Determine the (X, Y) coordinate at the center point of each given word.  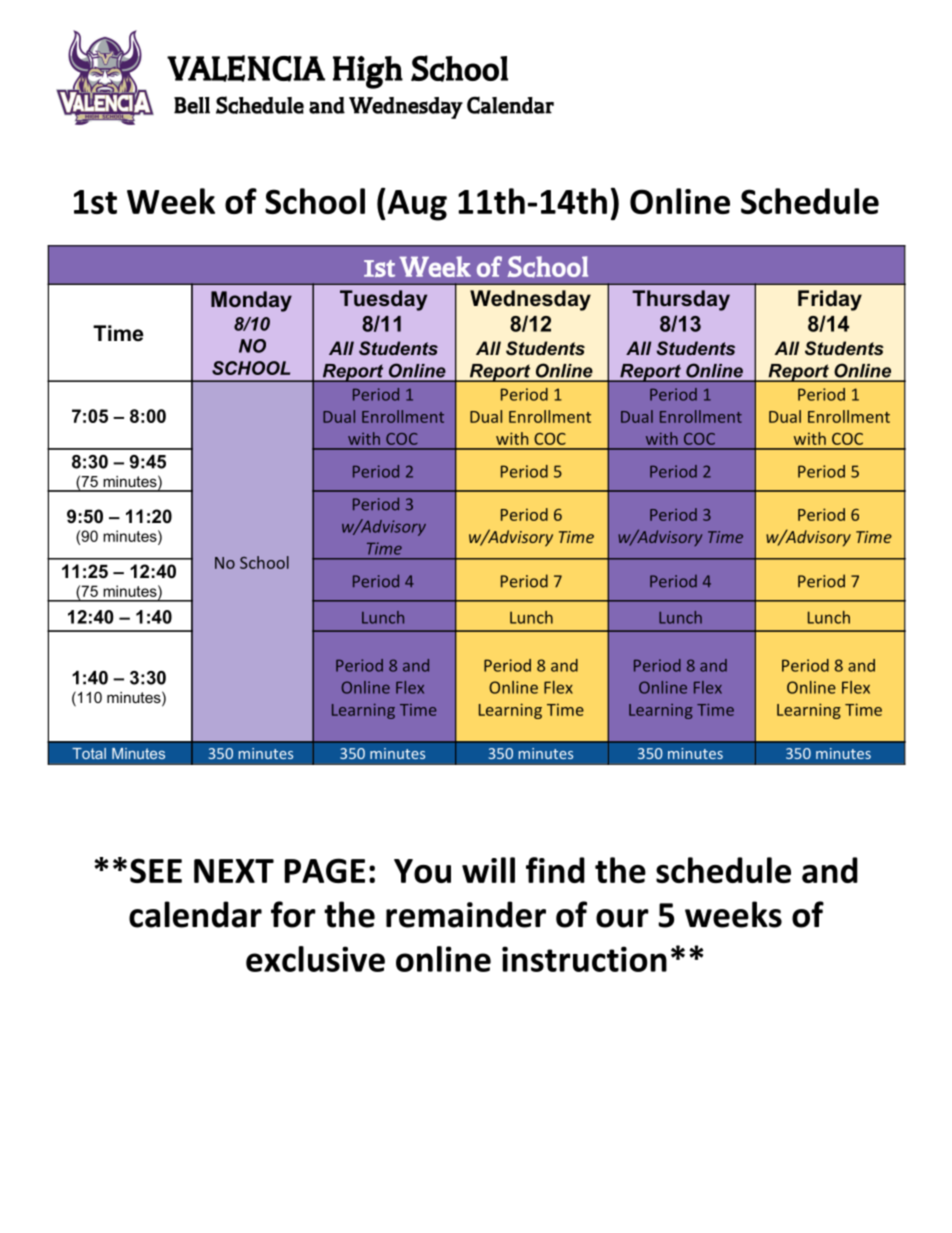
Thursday (681, 300)
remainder (466, 914)
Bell (192, 105)
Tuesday (383, 300)
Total (89, 753)
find (555, 870)
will (488, 870)
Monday (251, 301)
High (368, 72)
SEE (156, 870)
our (622, 918)
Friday (830, 300)
